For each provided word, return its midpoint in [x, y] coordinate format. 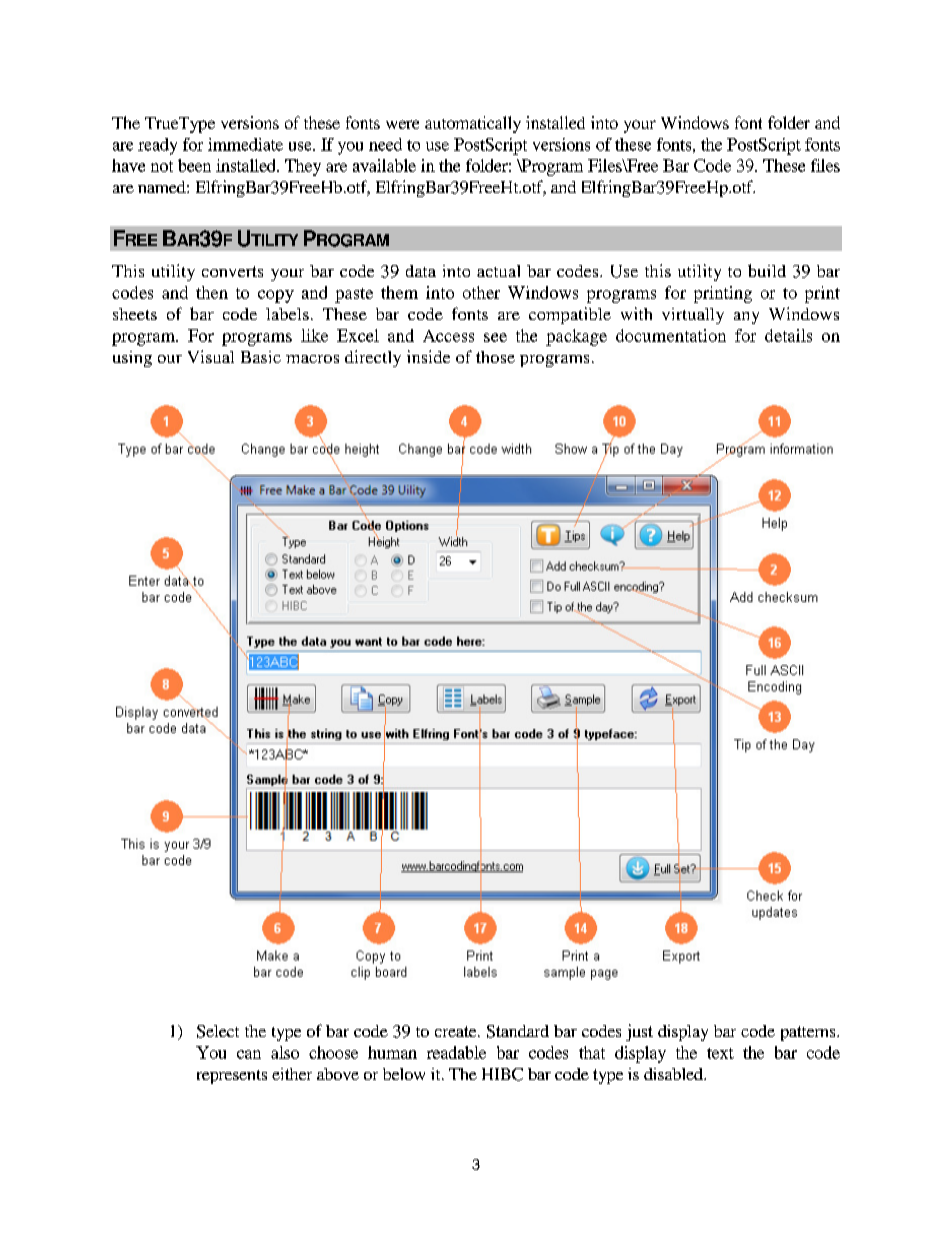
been [194, 165]
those [495, 357]
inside [428, 356]
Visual [211, 356]
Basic [261, 357]
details [788, 335]
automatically [473, 124]
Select [218, 1031]
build [767, 270]
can [249, 1054]
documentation [671, 335]
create [457, 1031]
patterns [809, 1033]
